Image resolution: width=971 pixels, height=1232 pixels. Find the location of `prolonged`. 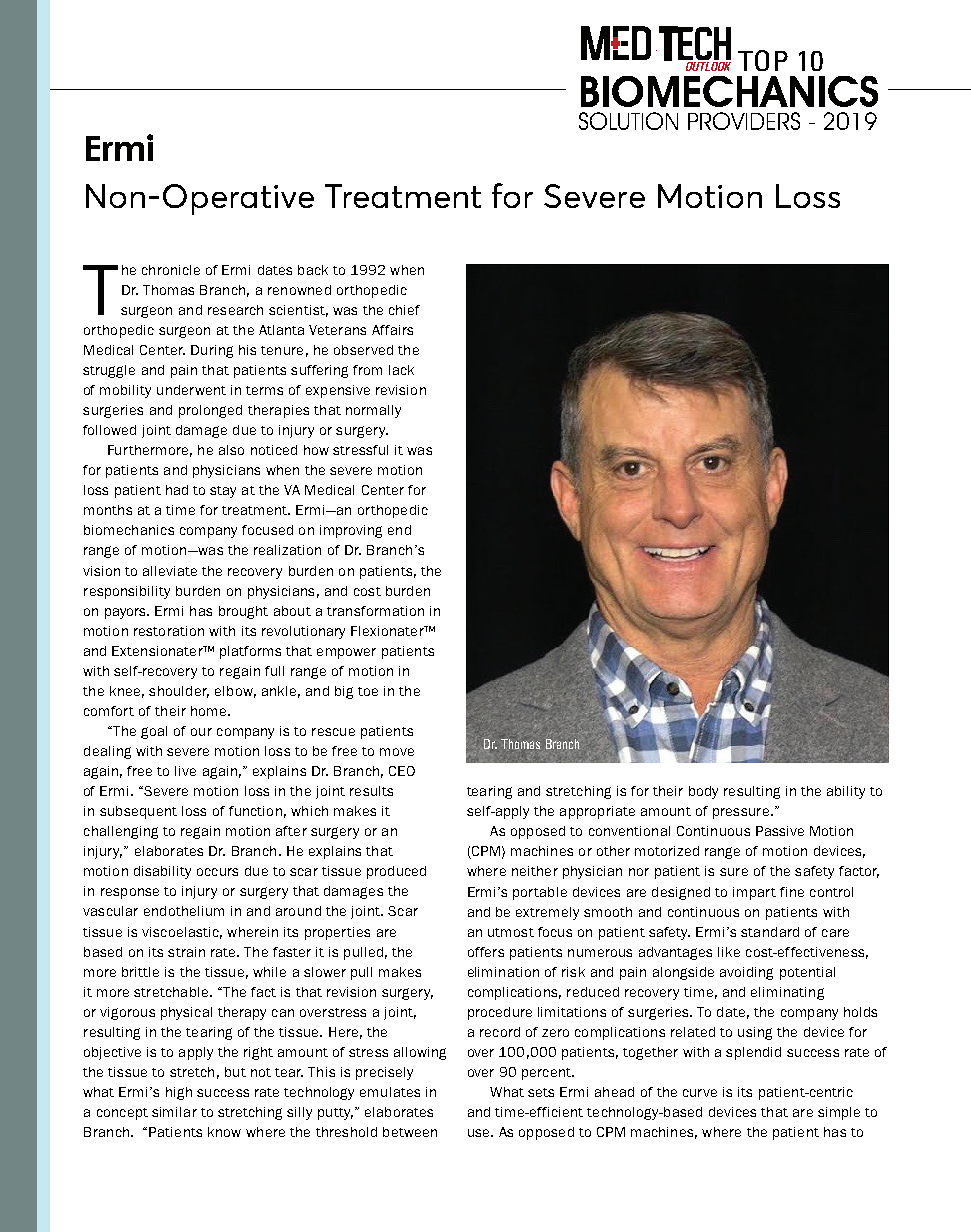

prolonged is located at coordinates (210, 411).
